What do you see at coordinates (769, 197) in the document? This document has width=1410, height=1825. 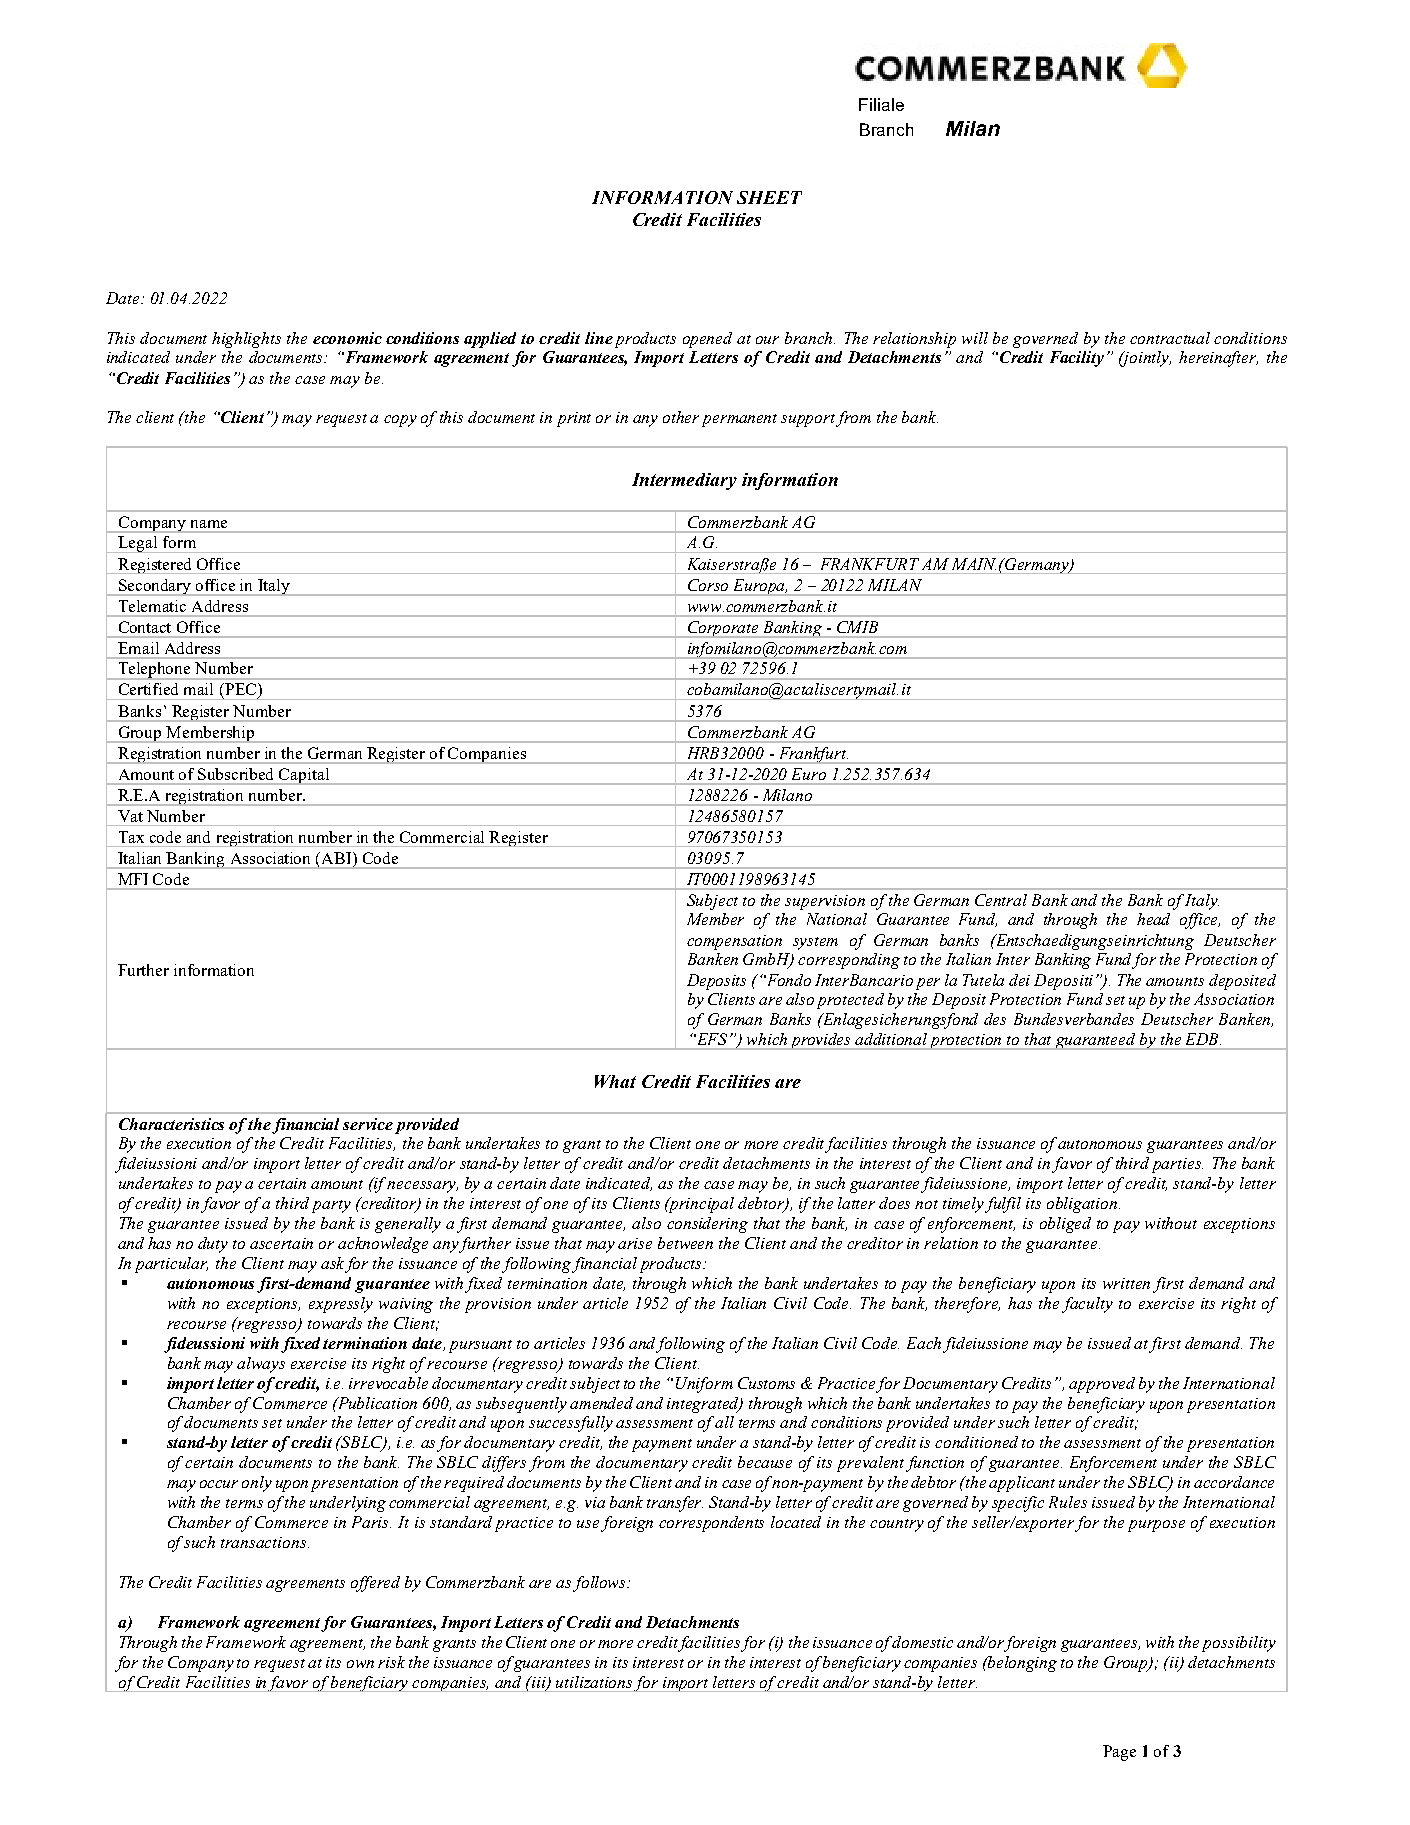 I see `SHEET` at bounding box center [769, 197].
